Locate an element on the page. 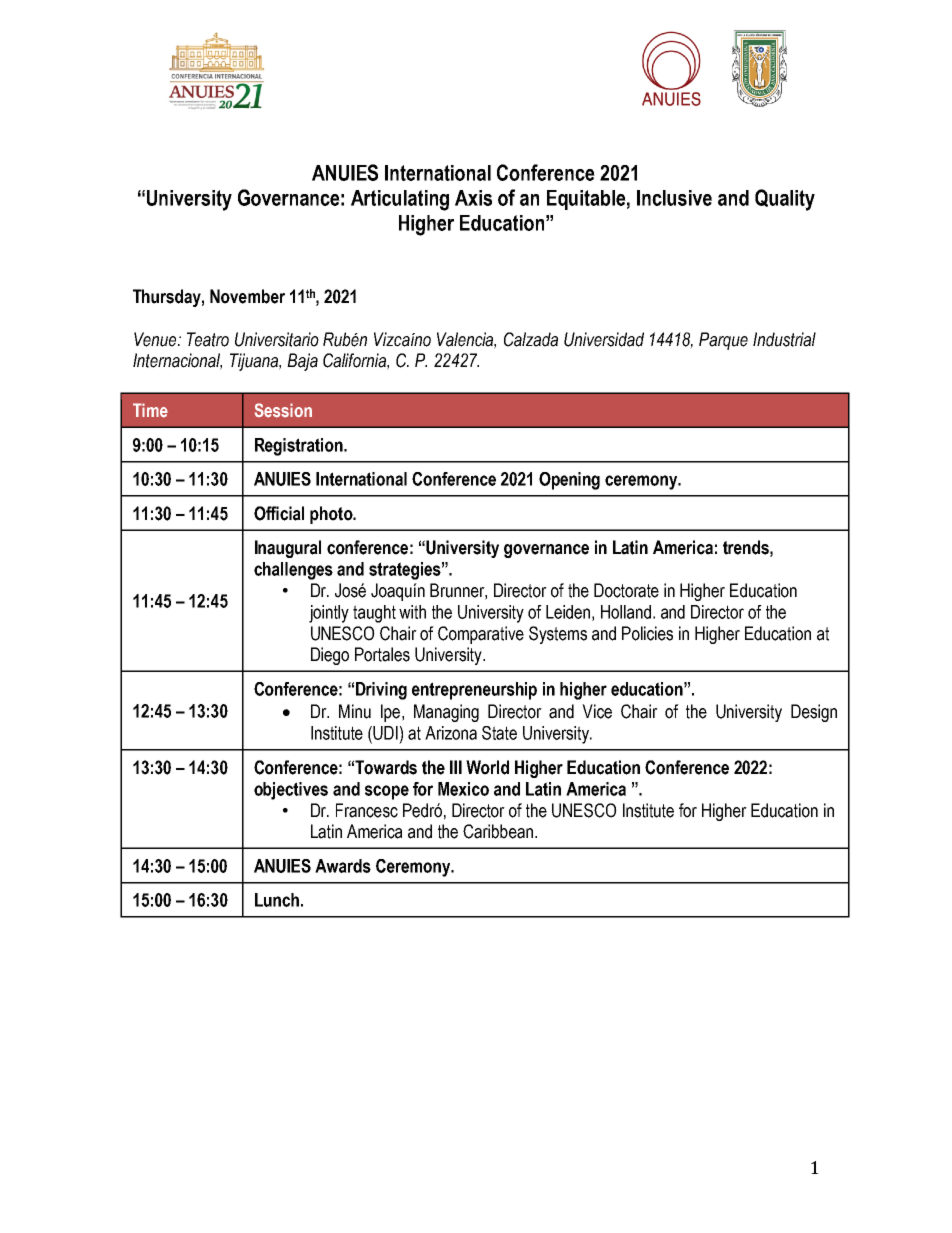  Design is located at coordinates (814, 713).
